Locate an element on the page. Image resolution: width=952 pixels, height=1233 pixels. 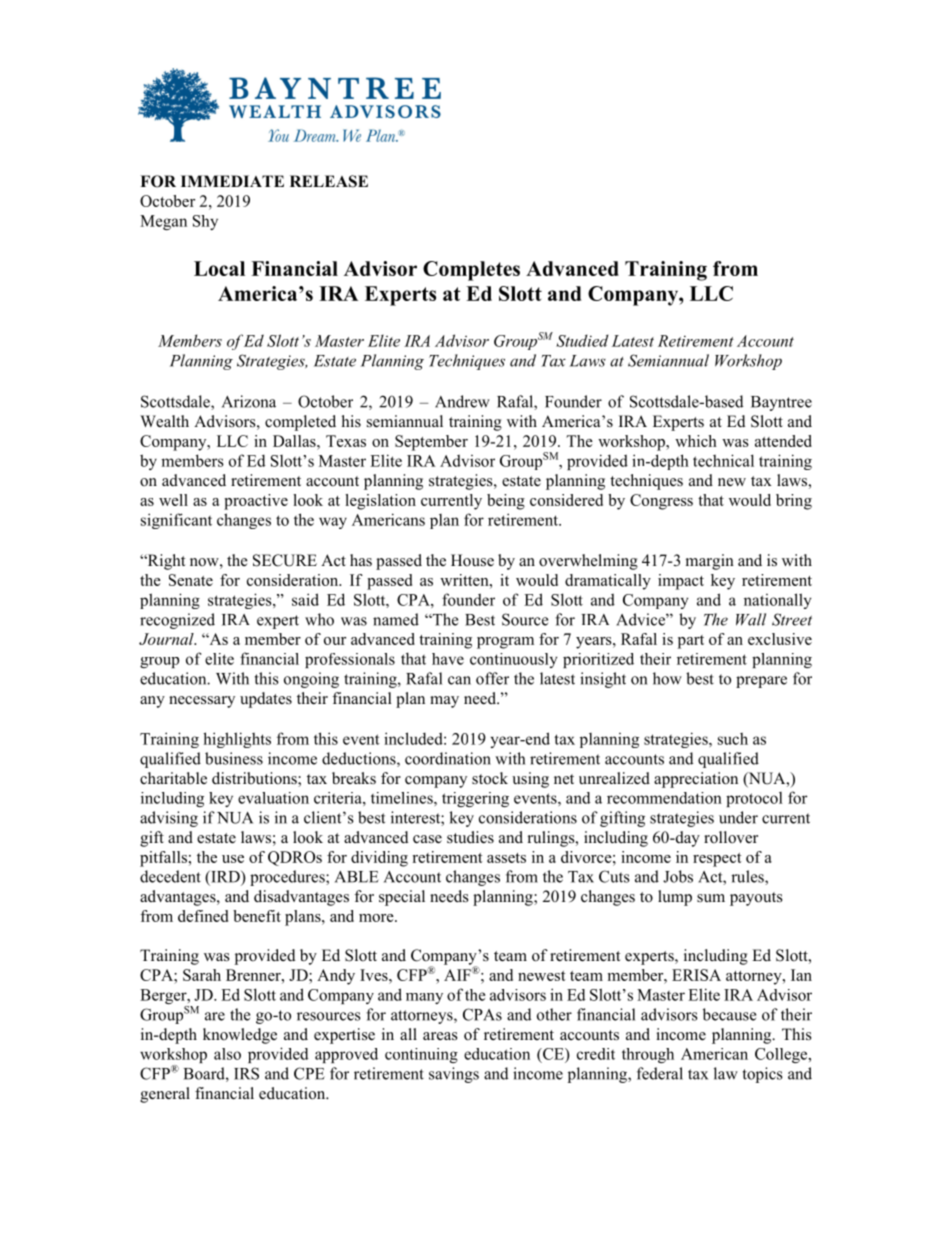
program is located at coordinates (505, 643).
